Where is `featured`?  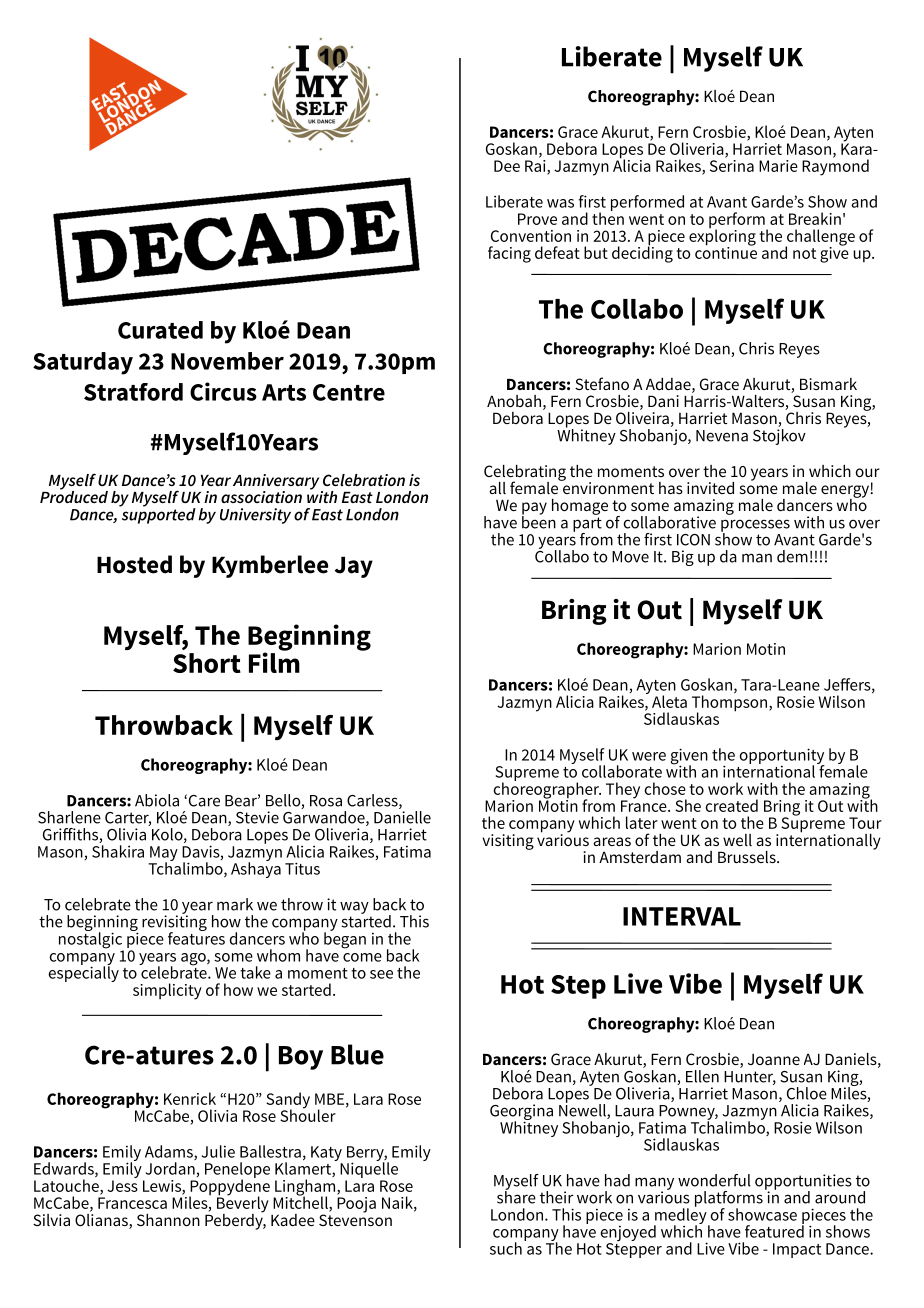 featured is located at coordinates (774, 1230).
